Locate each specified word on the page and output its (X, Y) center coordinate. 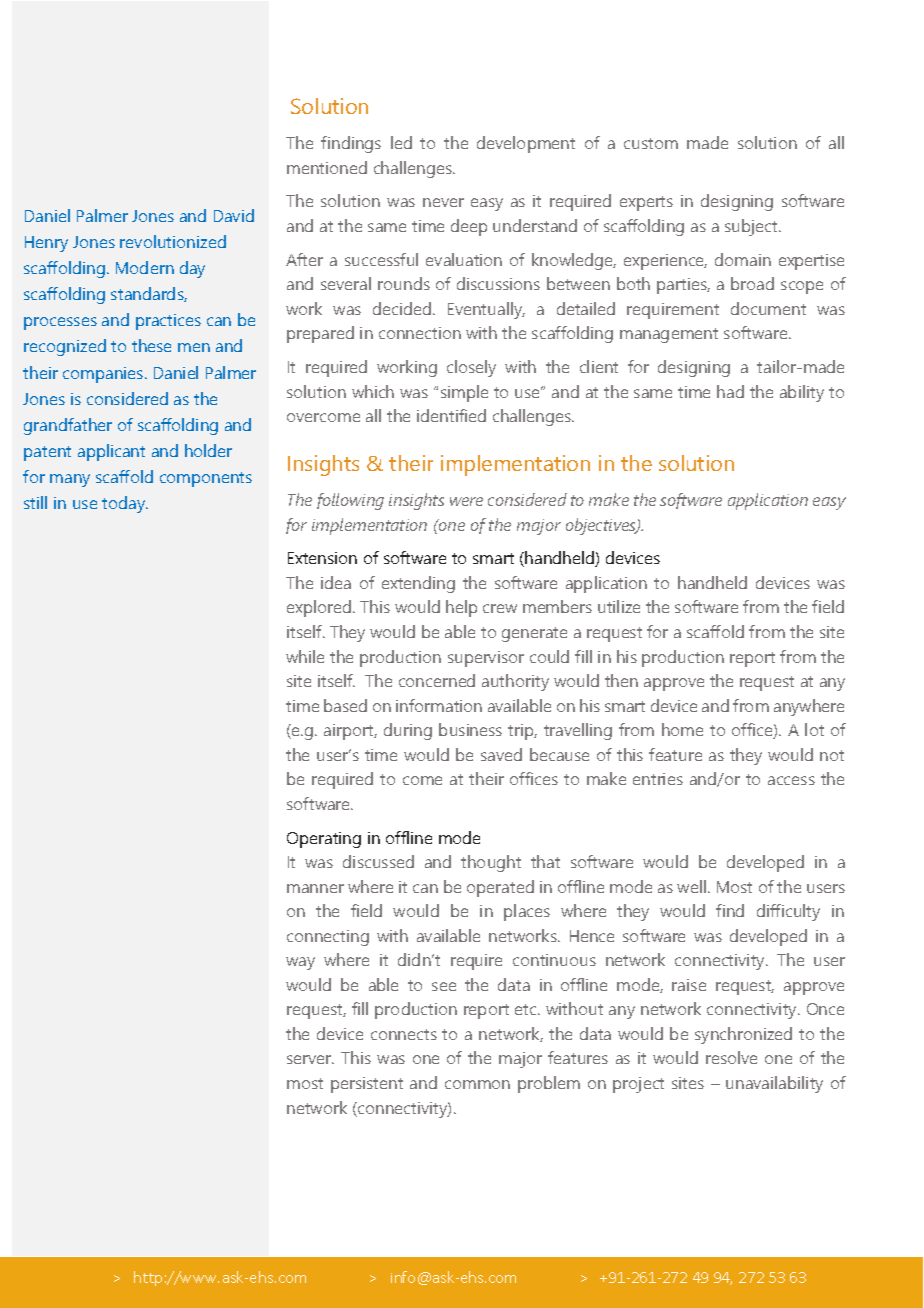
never (443, 202)
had (730, 391)
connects (404, 1034)
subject (752, 227)
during (408, 731)
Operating (324, 840)
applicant (111, 452)
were (466, 501)
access (791, 780)
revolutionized (173, 241)
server (310, 1059)
